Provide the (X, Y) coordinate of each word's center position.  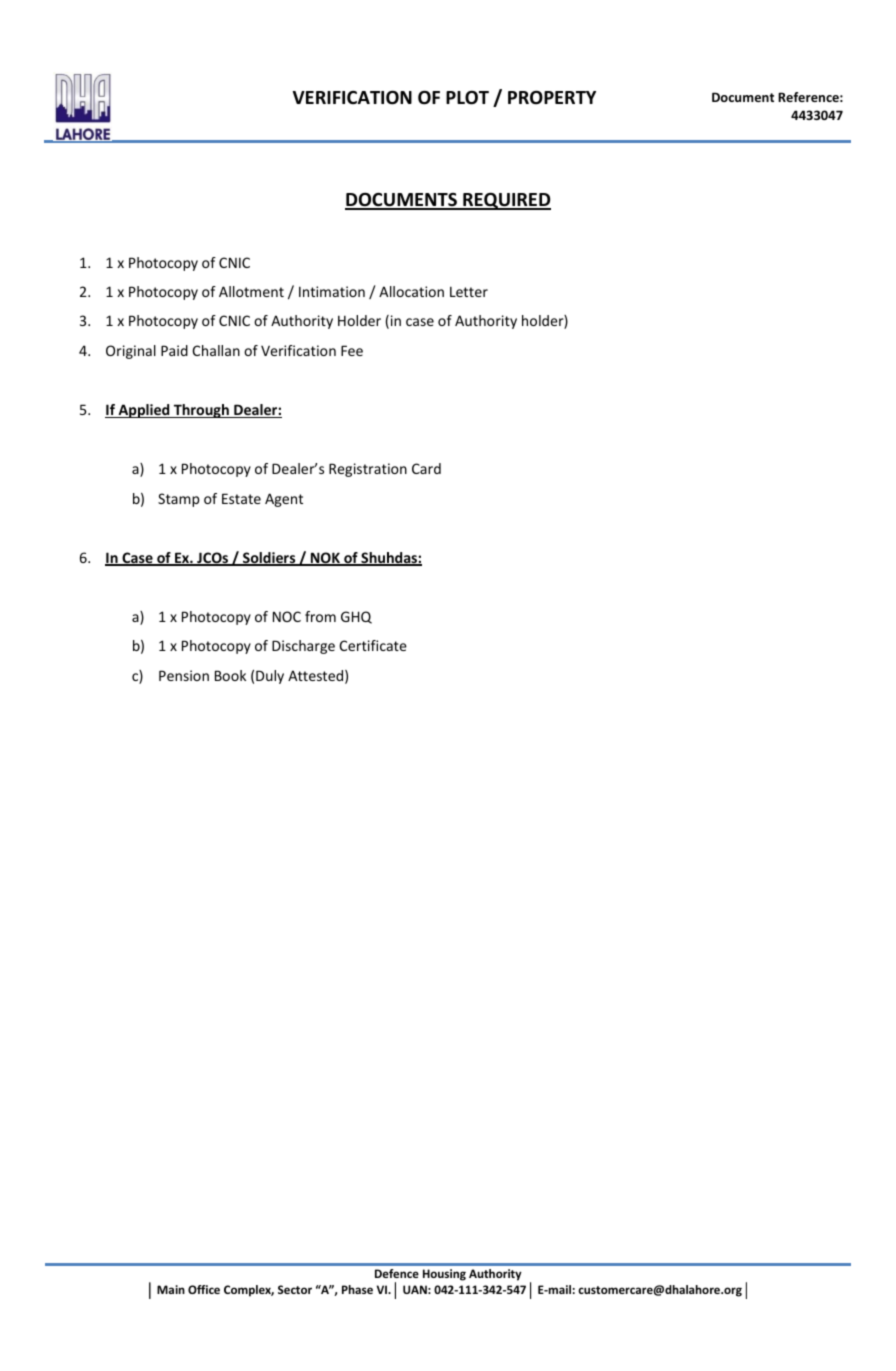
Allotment (251, 291)
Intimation (332, 291)
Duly (270, 677)
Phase (357, 1289)
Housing (444, 1275)
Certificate (373, 645)
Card (426, 468)
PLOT (467, 98)
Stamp (179, 500)
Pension (184, 675)
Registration (368, 470)
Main (171, 1289)
